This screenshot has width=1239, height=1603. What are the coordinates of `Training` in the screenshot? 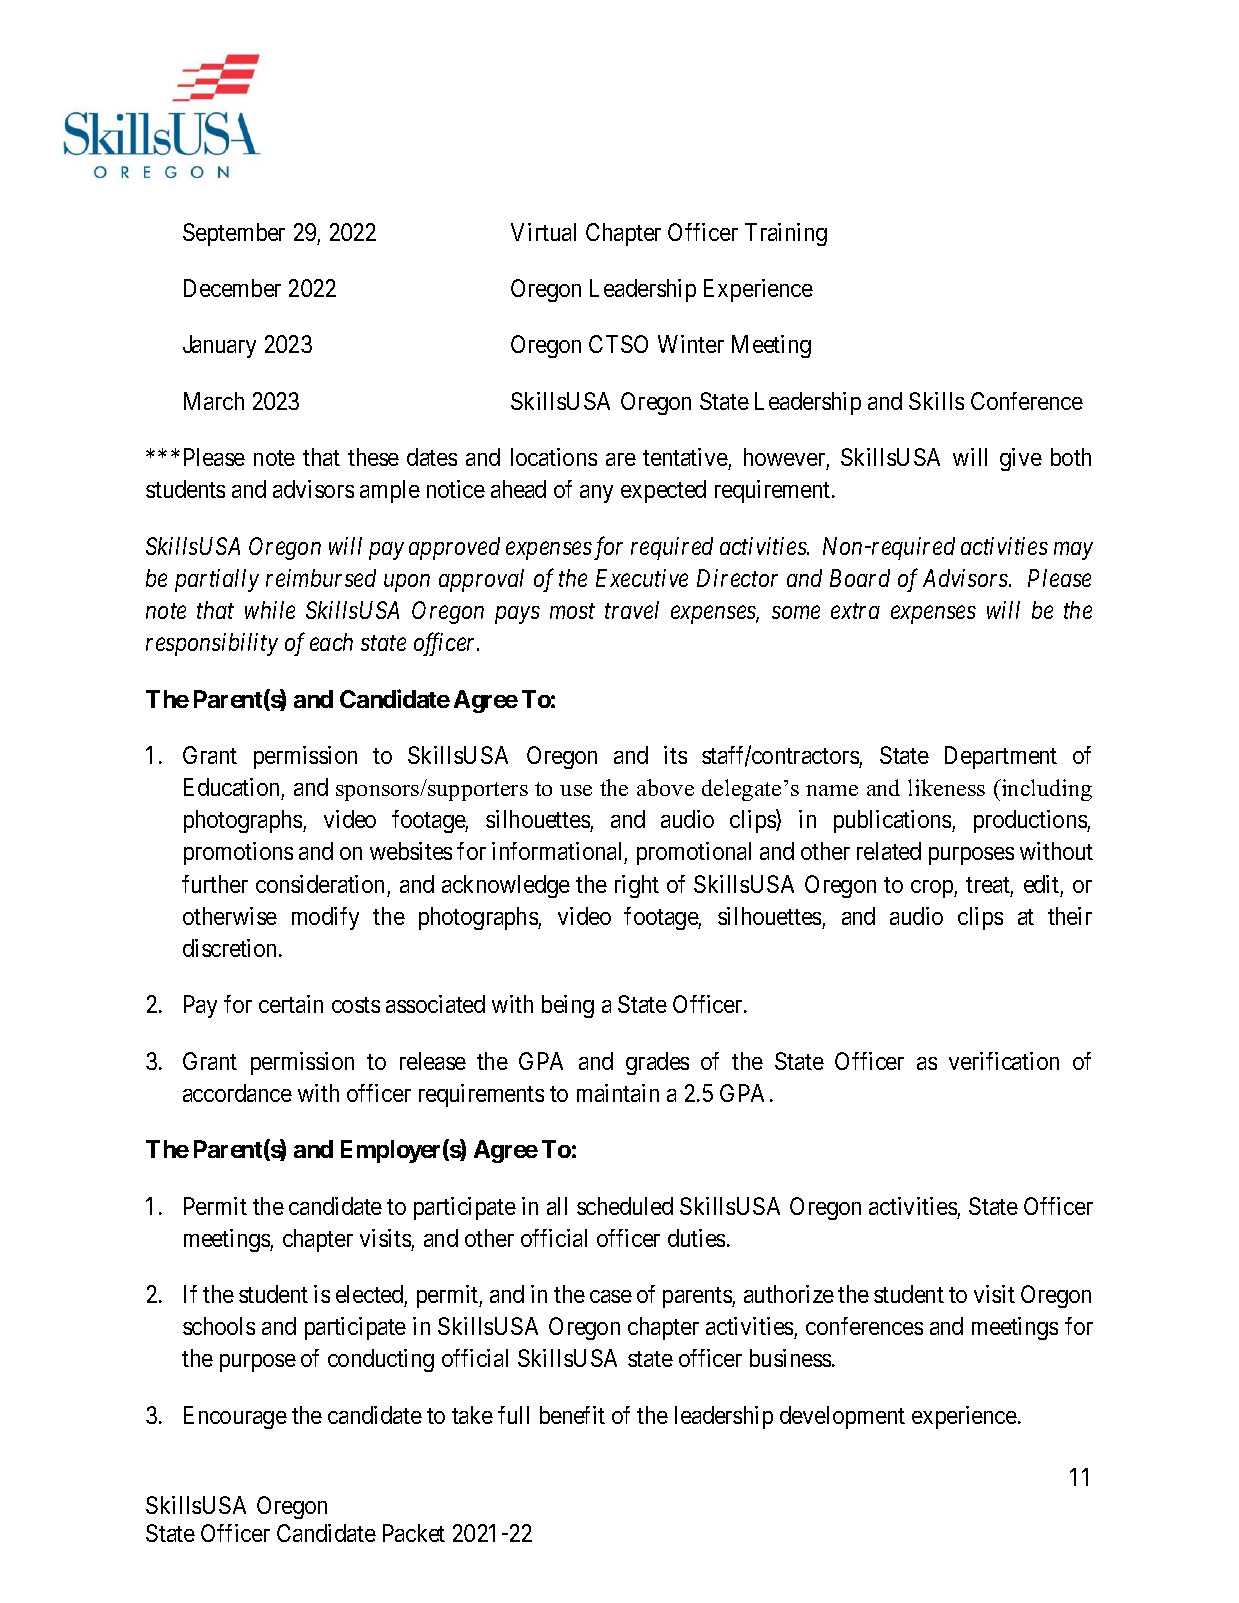 It's located at (786, 234).
